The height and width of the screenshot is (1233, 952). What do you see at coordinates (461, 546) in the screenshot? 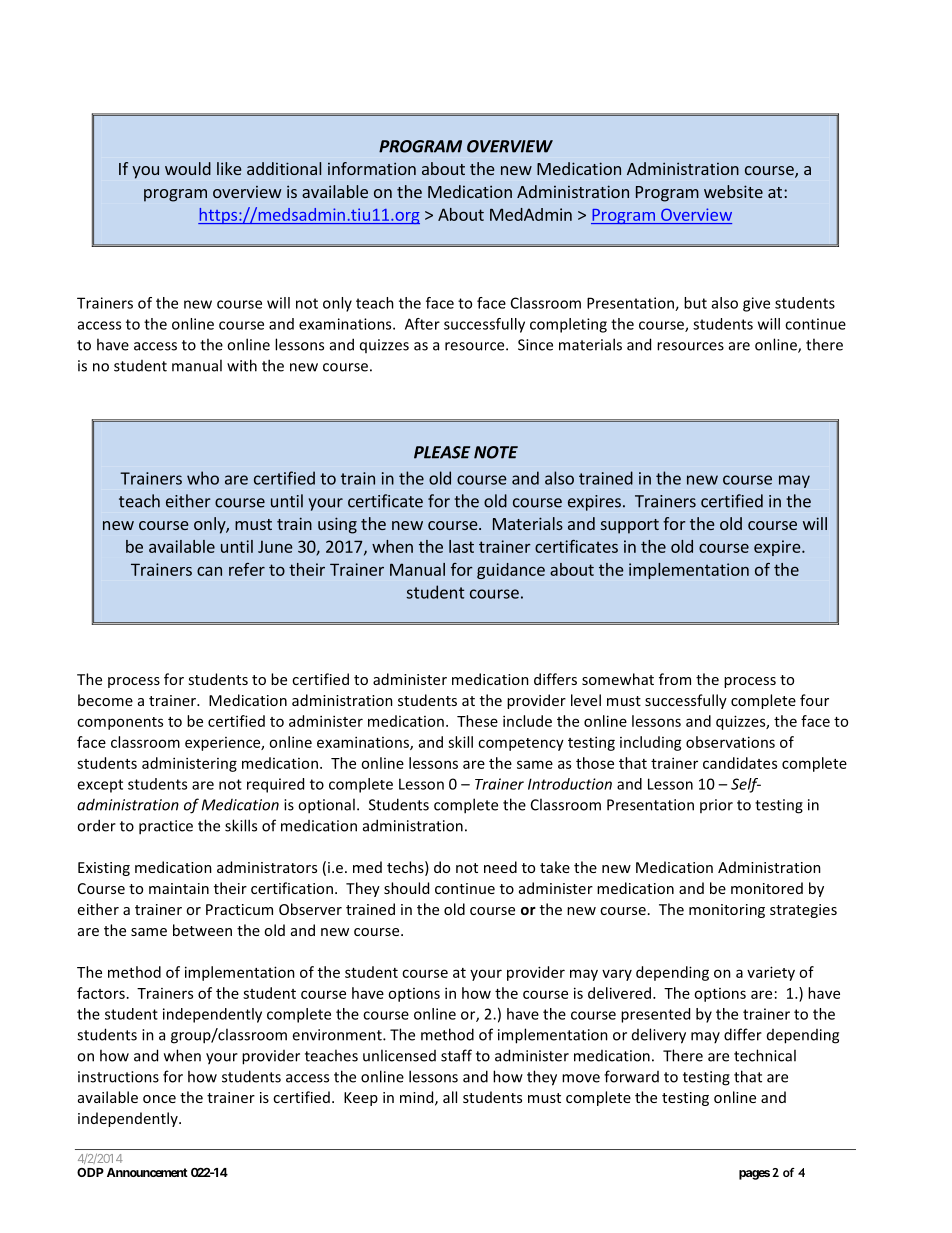
I see `last` at bounding box center [461, 546].
